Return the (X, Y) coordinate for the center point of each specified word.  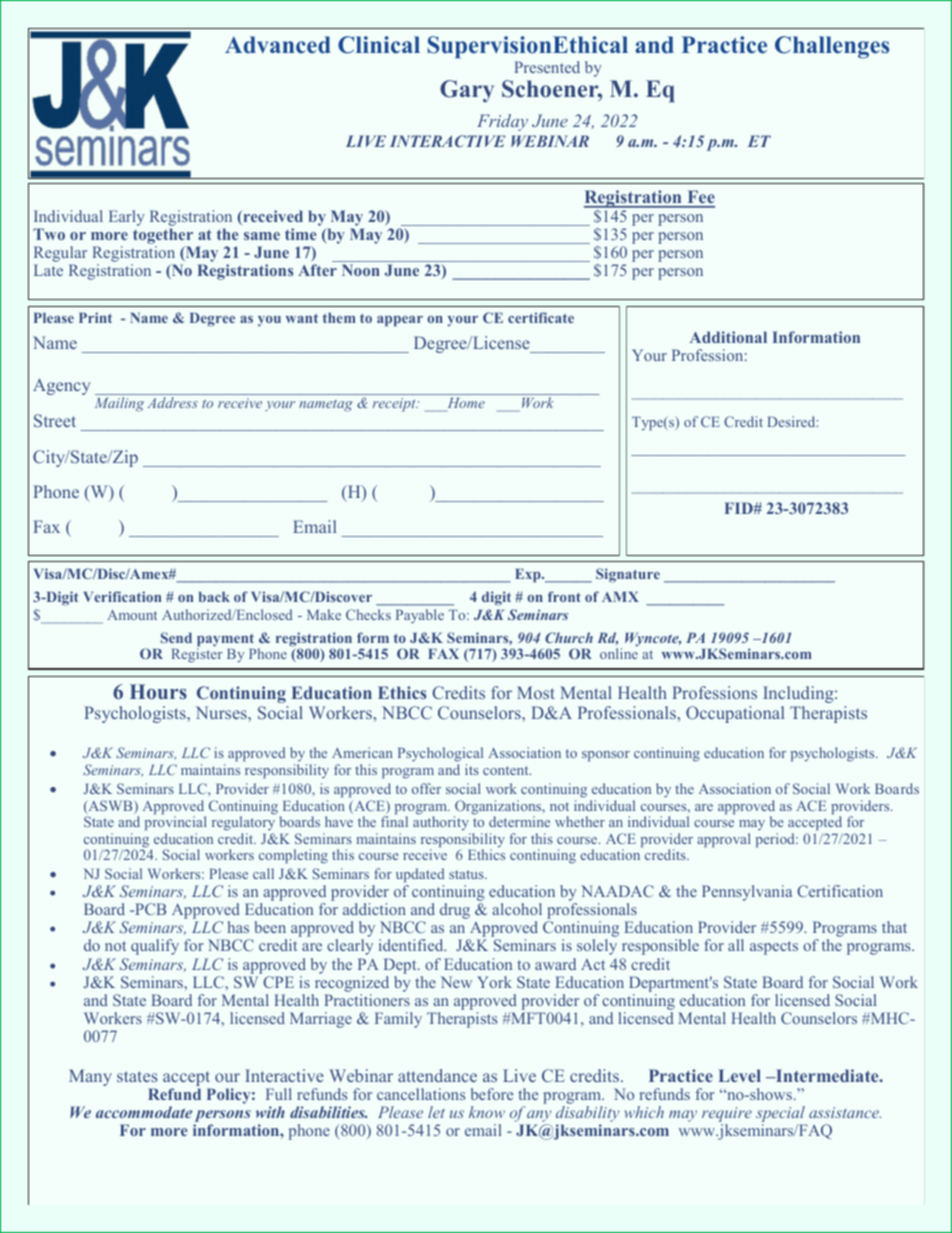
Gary (467, 91)
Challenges (832, 47)
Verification (122, 596)
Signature (628, 575)
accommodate (144, 1112)
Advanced (278, 45)
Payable (420, 616)
